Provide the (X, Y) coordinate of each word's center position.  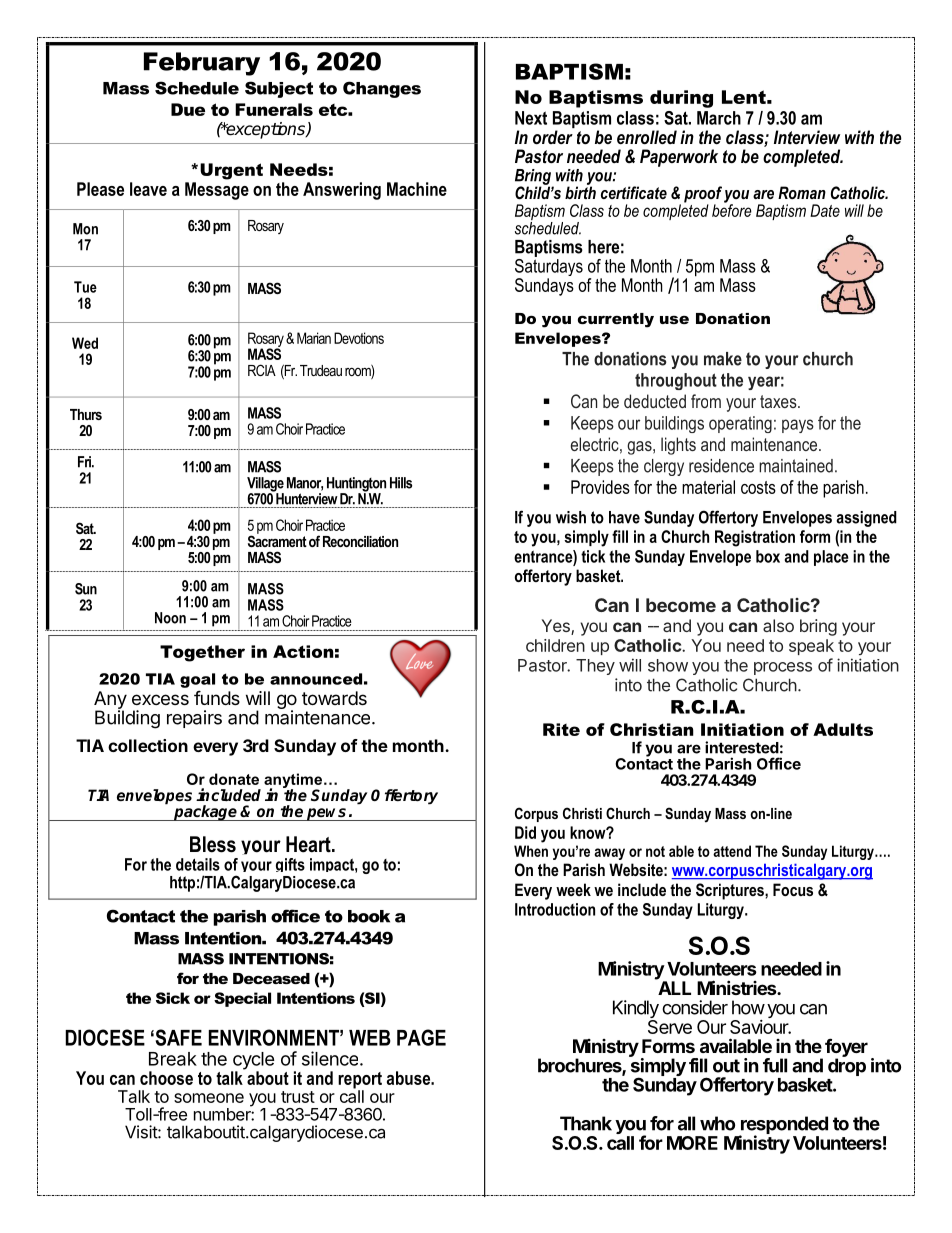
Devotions (359, 338)
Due (188, 109)
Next (531, 118)
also (778, 625)
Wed (85, 343)
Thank (586, 1123)
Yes (557, 627)
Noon (170, 618)
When (531, 851)
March (719, 118)
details (198, 864)
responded (783, 1126)
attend (732, 851)
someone (209, 1098)
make (723, 359)
